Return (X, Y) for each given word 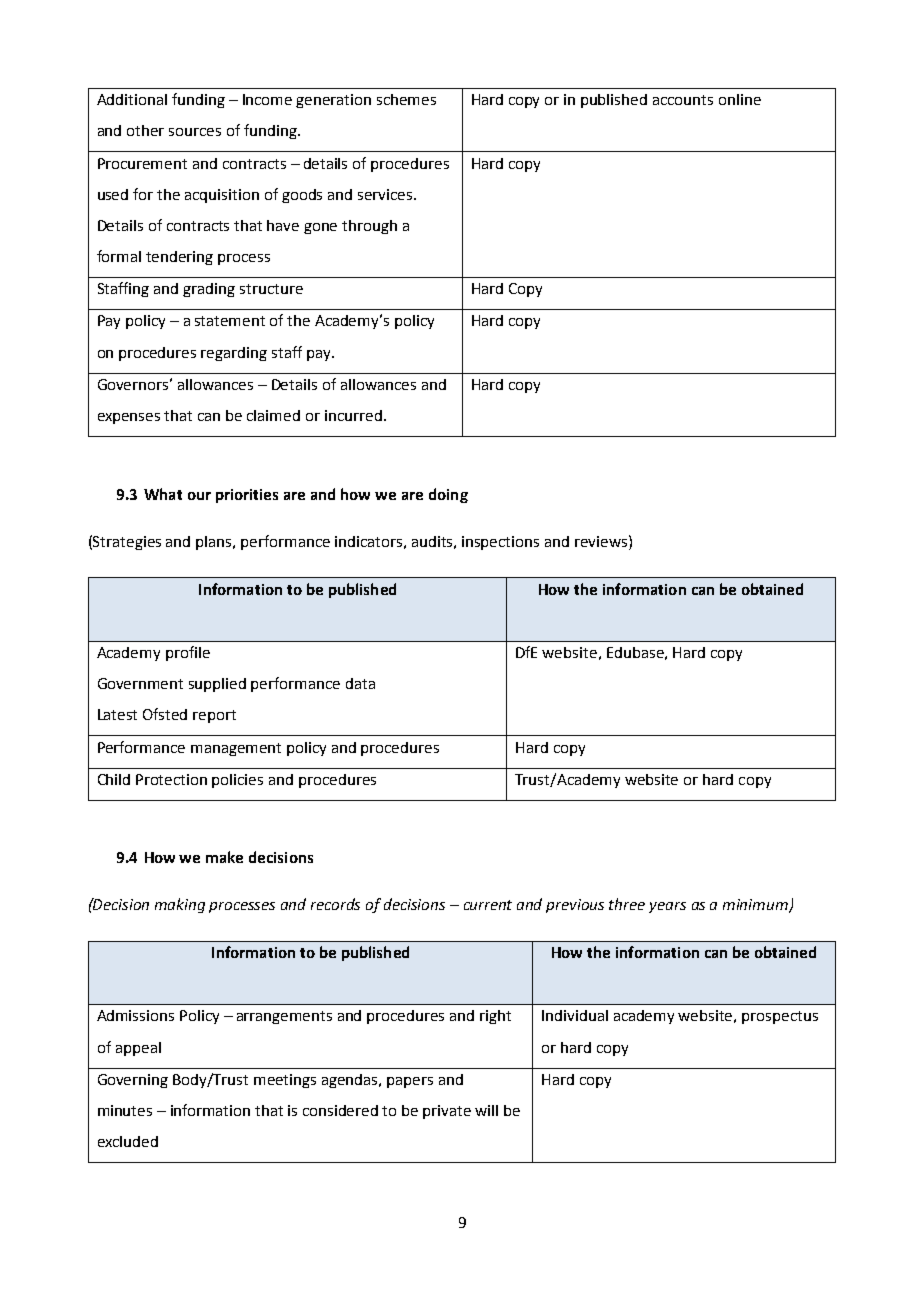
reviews (602, 541)
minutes (125, 1110)
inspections (500, 543)
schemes (406, 99)
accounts (683, 100)
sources (195, 132)
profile (188, 653)
